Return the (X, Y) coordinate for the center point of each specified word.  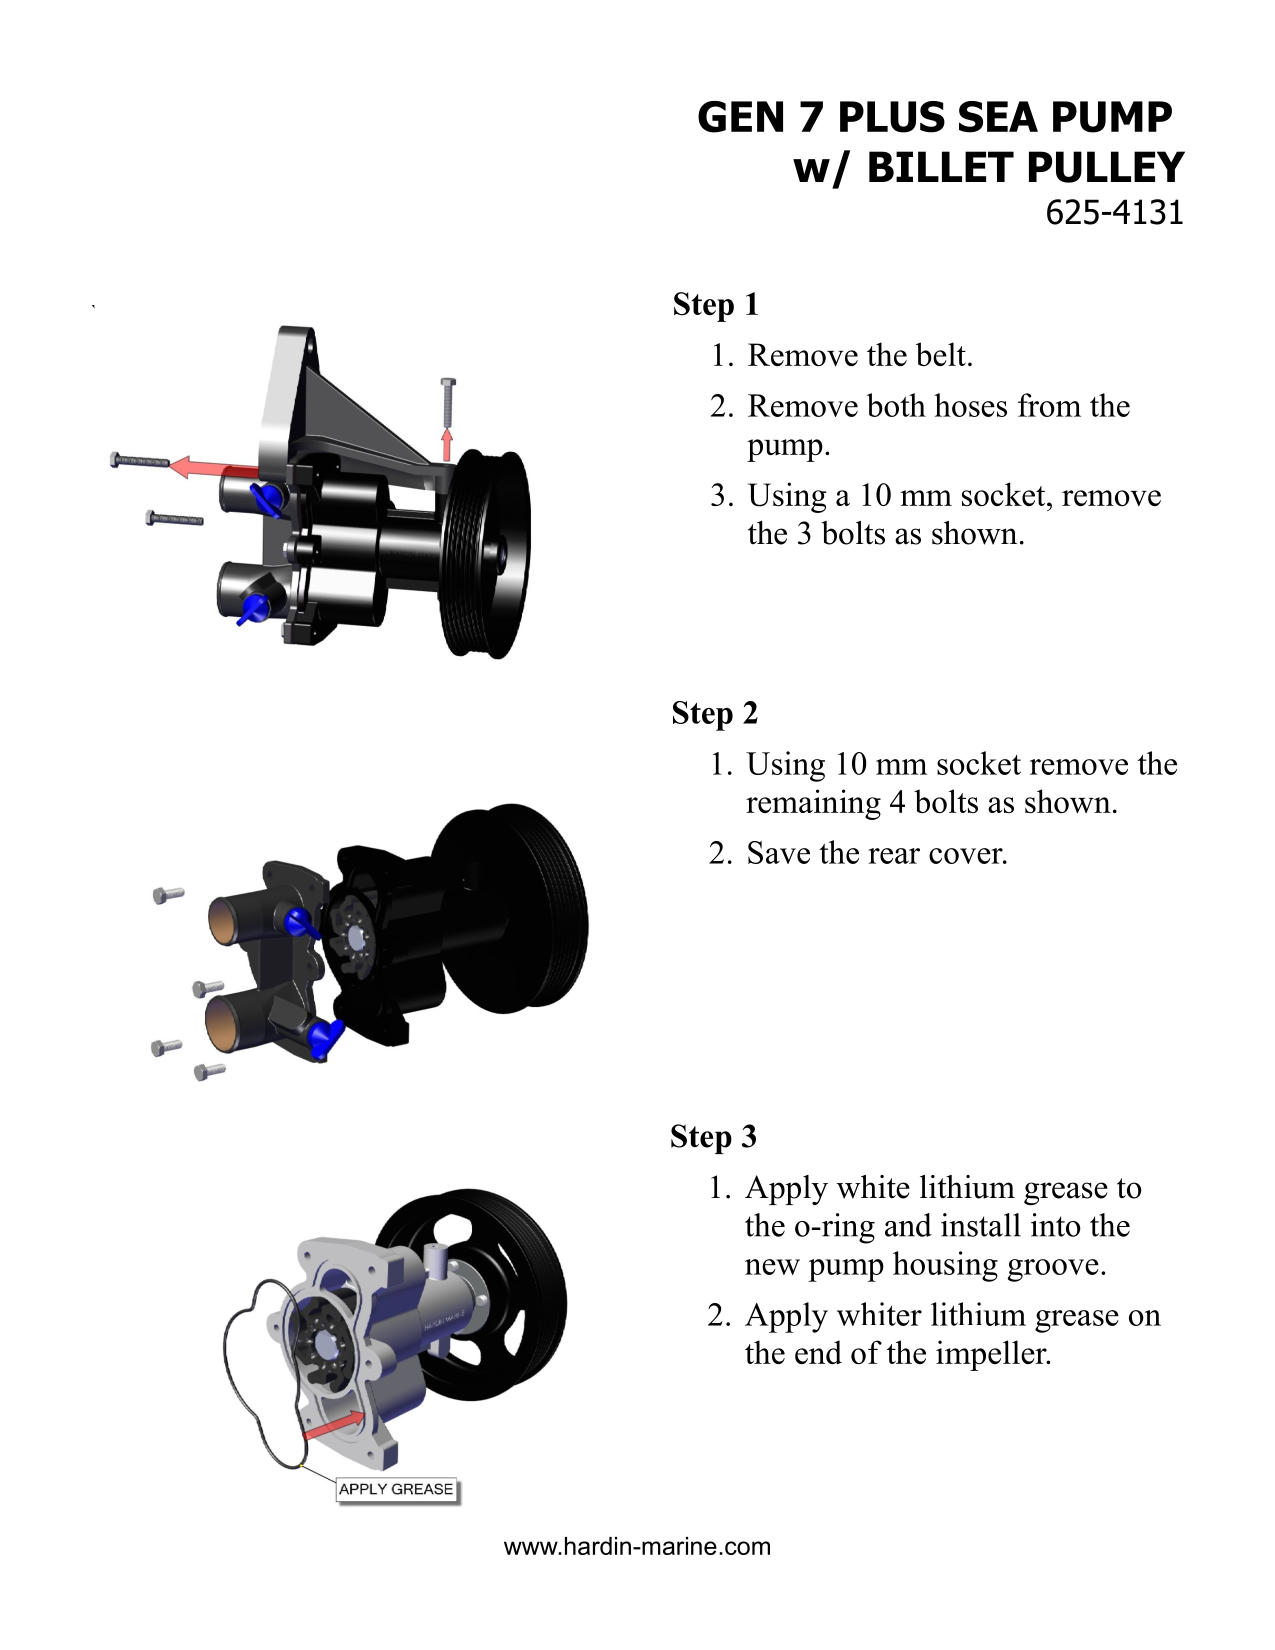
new (772, 1267)
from (1049, 405)
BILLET (941, 166)
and (908, 1225)
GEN (740, 117)
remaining (813, 804)
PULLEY (1107, 167)
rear (894, 856)
